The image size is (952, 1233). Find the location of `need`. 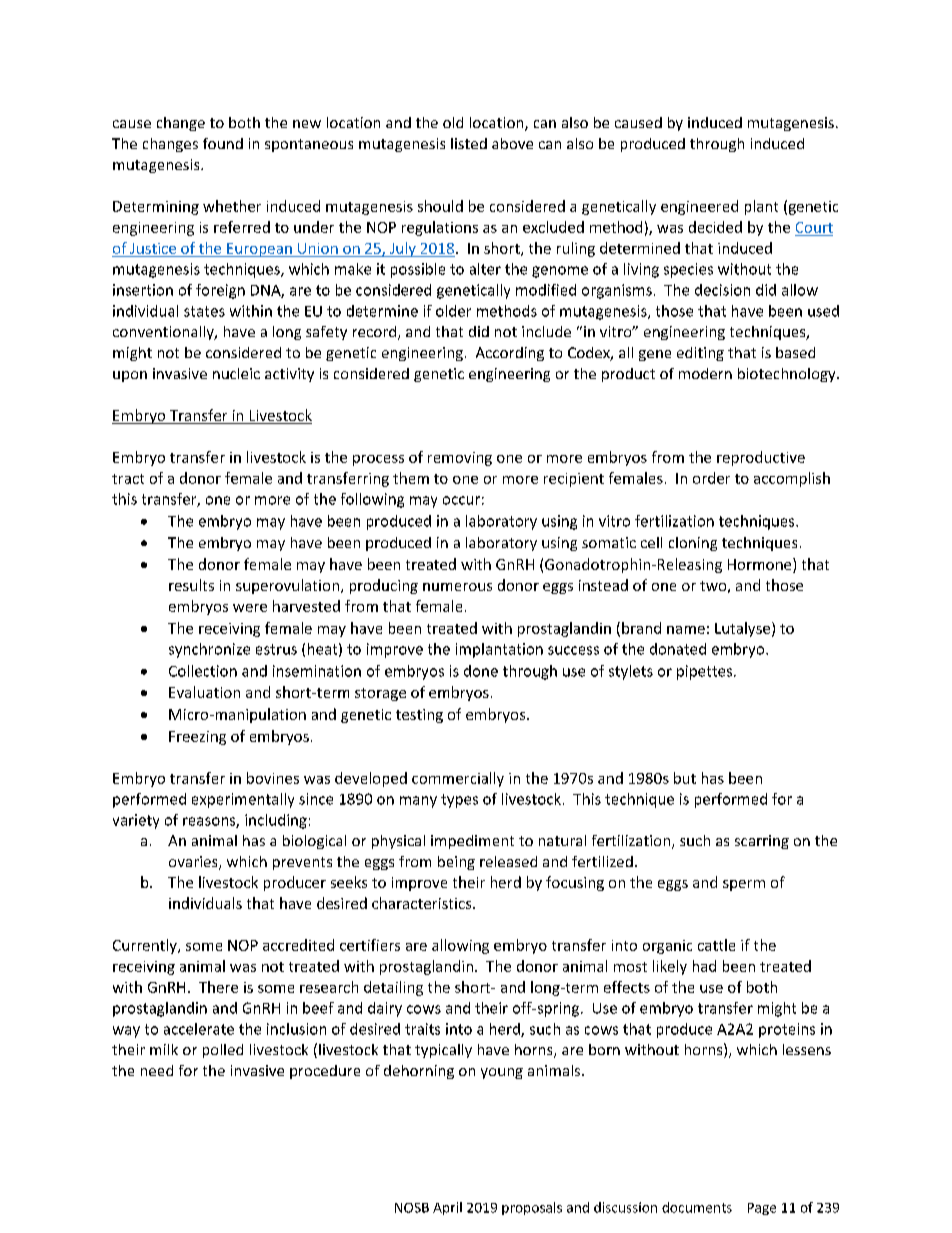

need is located at coordinates (157, 1070).
